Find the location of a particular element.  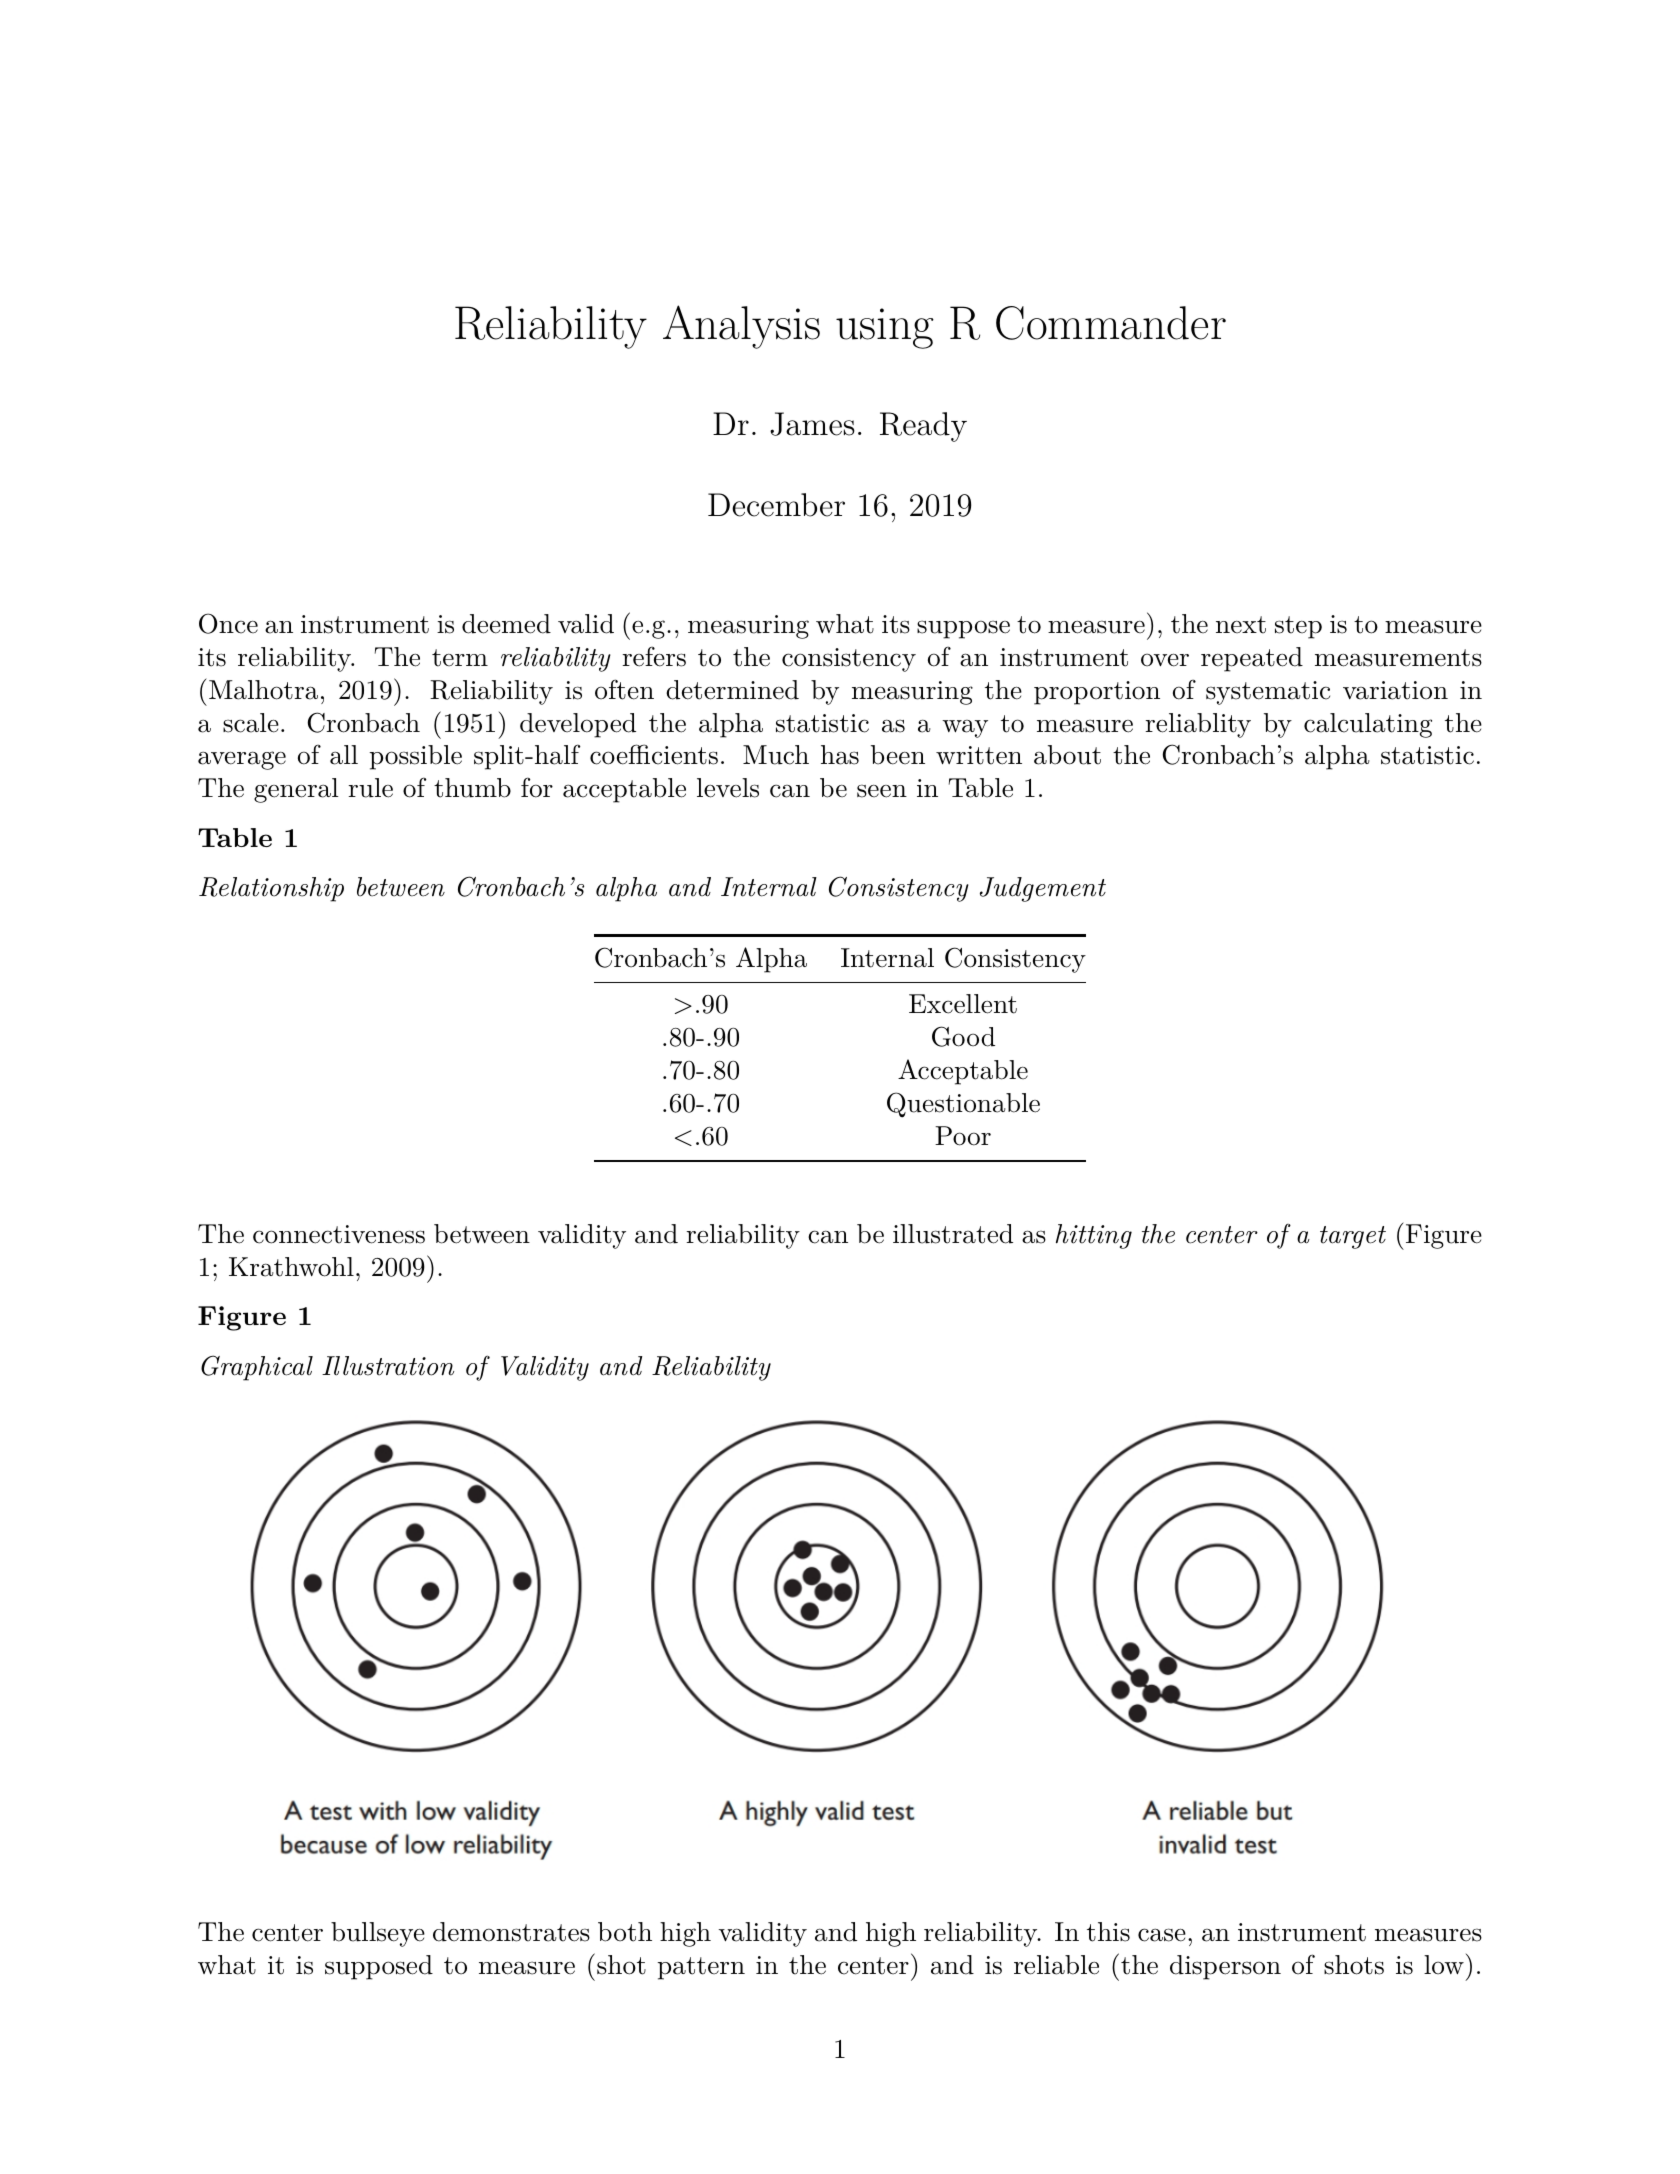

has is located at coordinates (840, 755).
